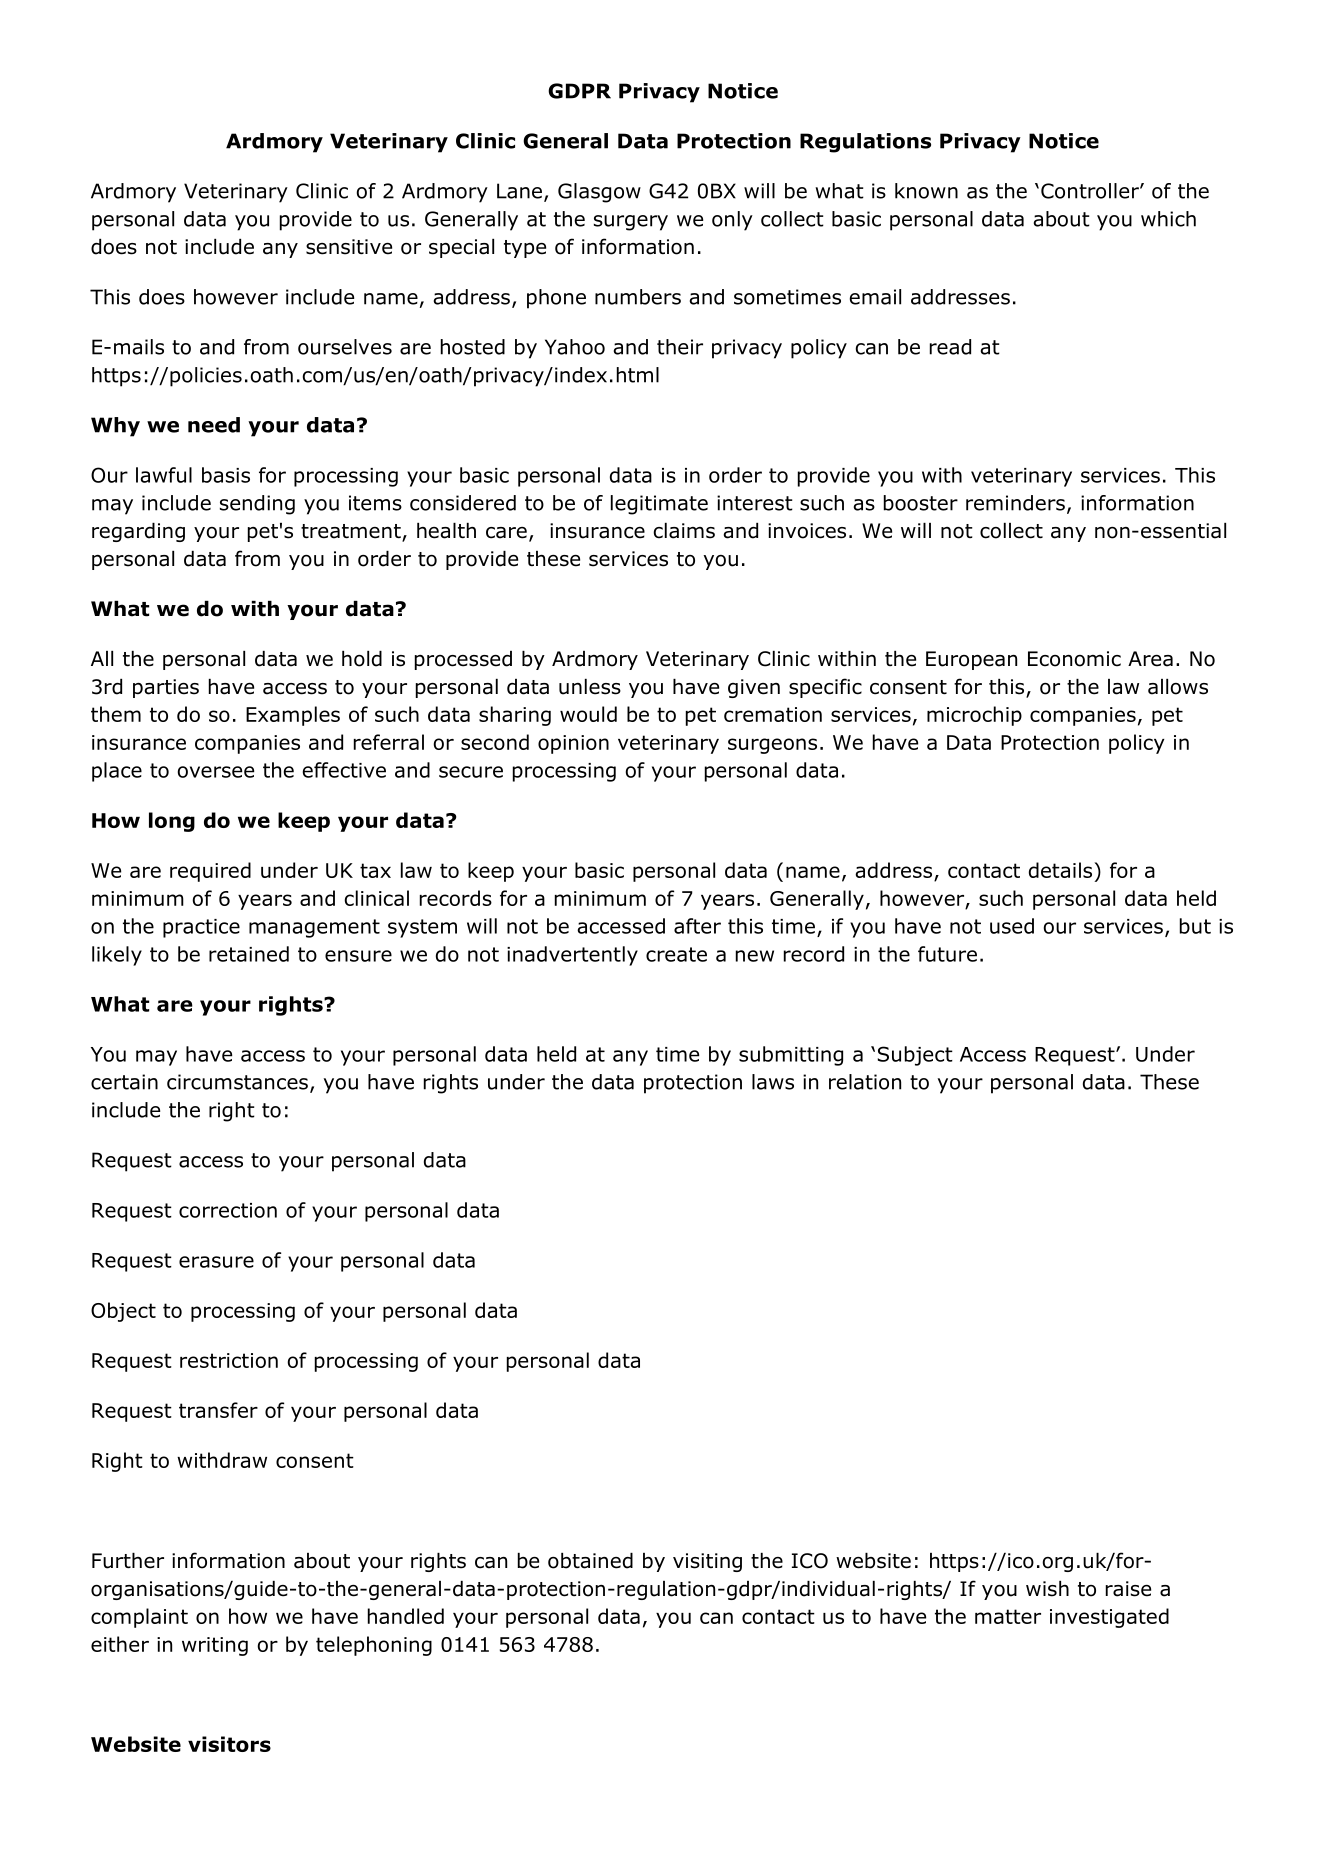 The width and height of the image is (1322, 1870). Describe the element at coordinates (229, 1744) in the image. I see `visitors` at that location.
